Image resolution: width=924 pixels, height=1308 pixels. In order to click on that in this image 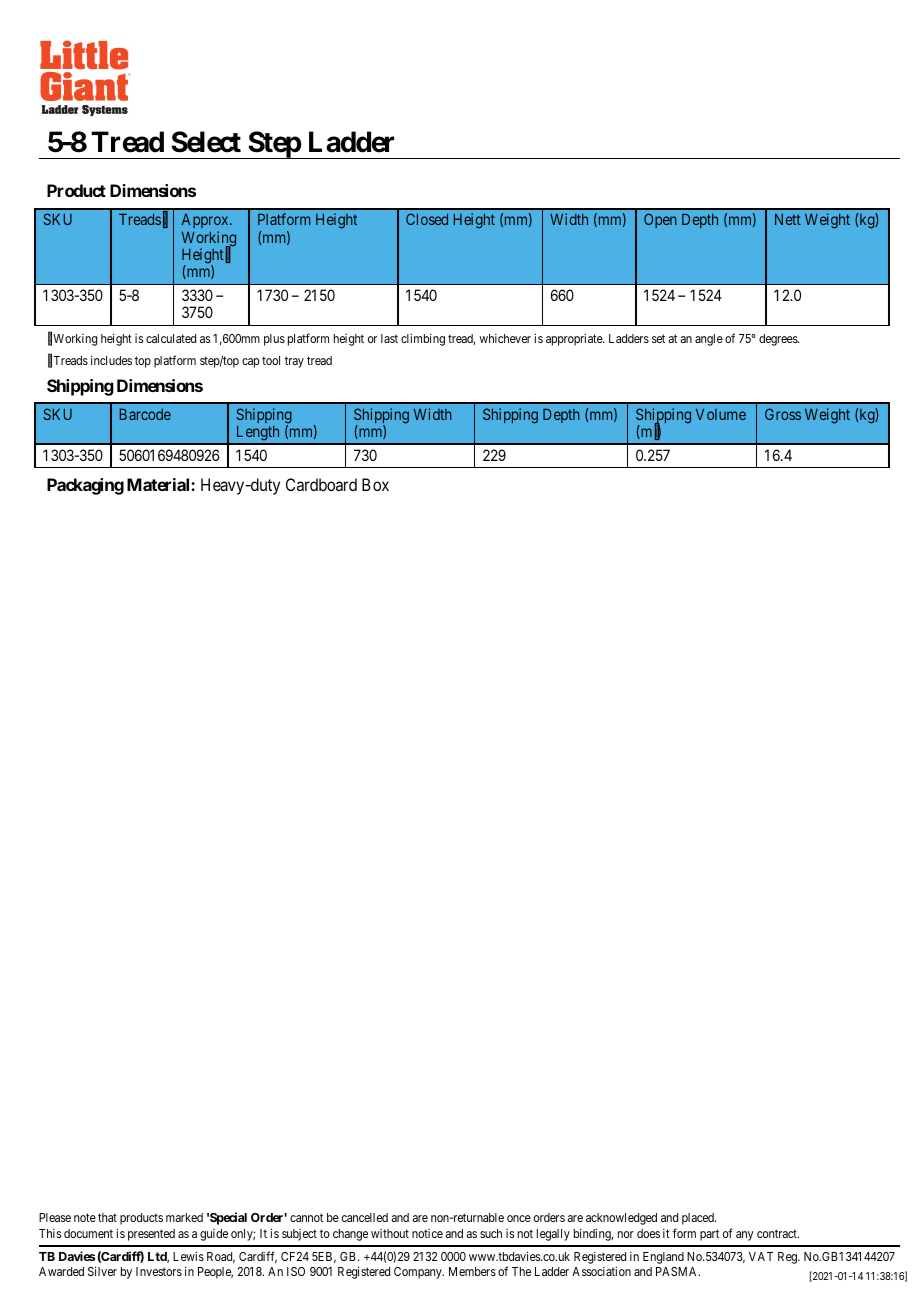, I will do `click(107, 1217)`.
